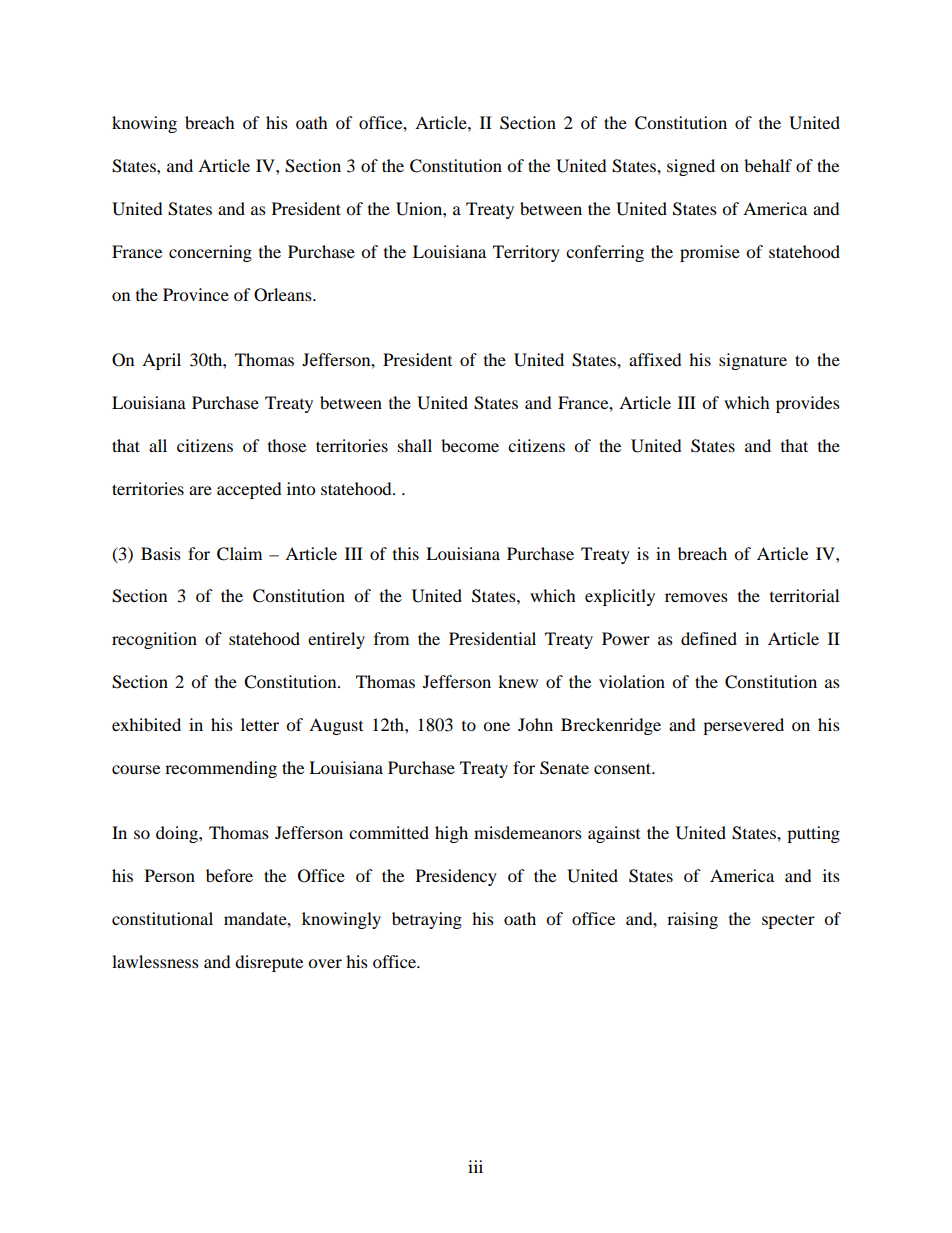  What do you see at coordinates (788, 922) in the screenshot?
I see `specter` at bounding box center [788, 922].
